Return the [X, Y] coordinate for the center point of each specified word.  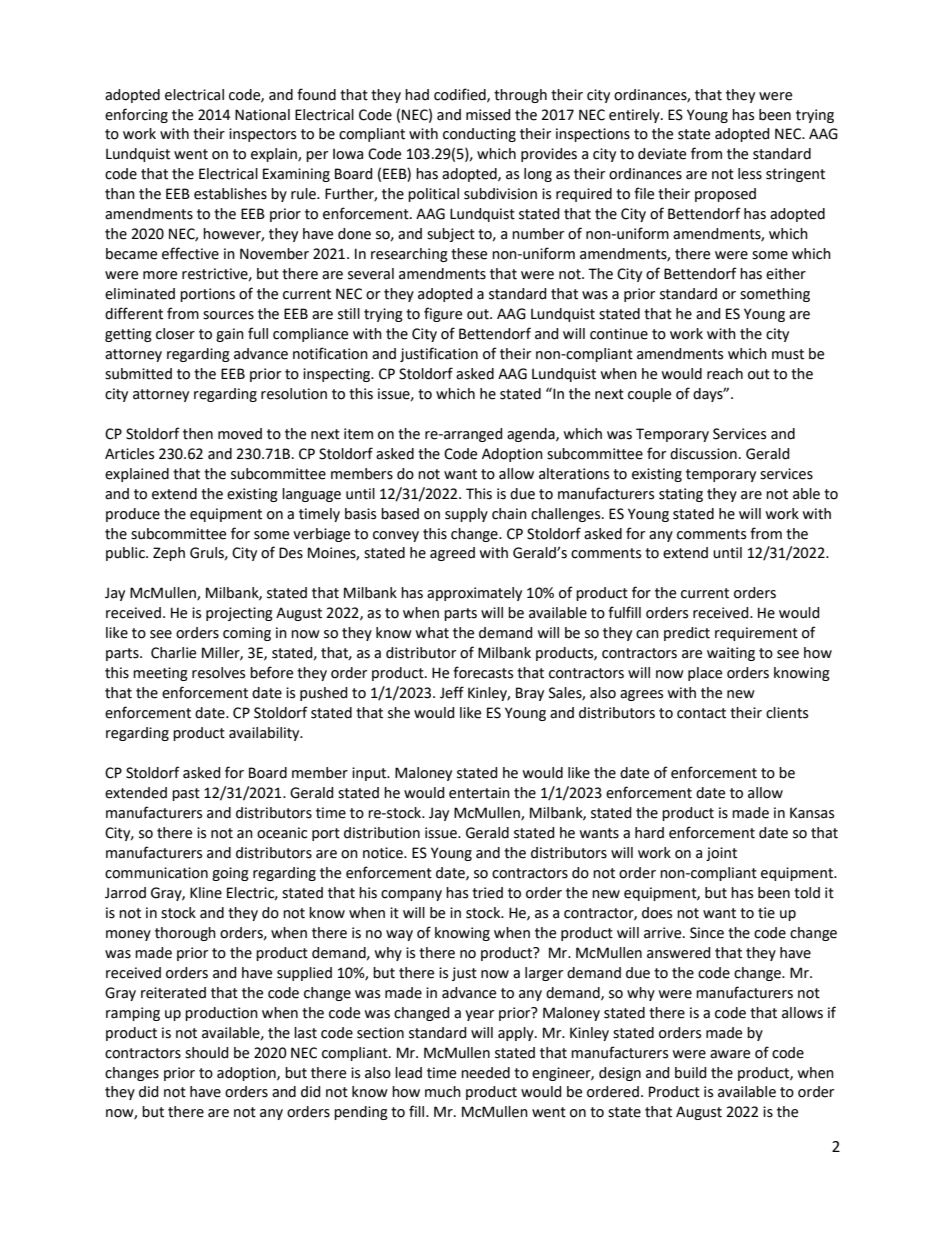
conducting [479, 135]
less [750, 174]
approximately [474, 594]
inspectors [262, 135]
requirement [756, 634]
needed [485, 1073]
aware [730, 1054]
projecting [239, 614]
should [207, 1053]
